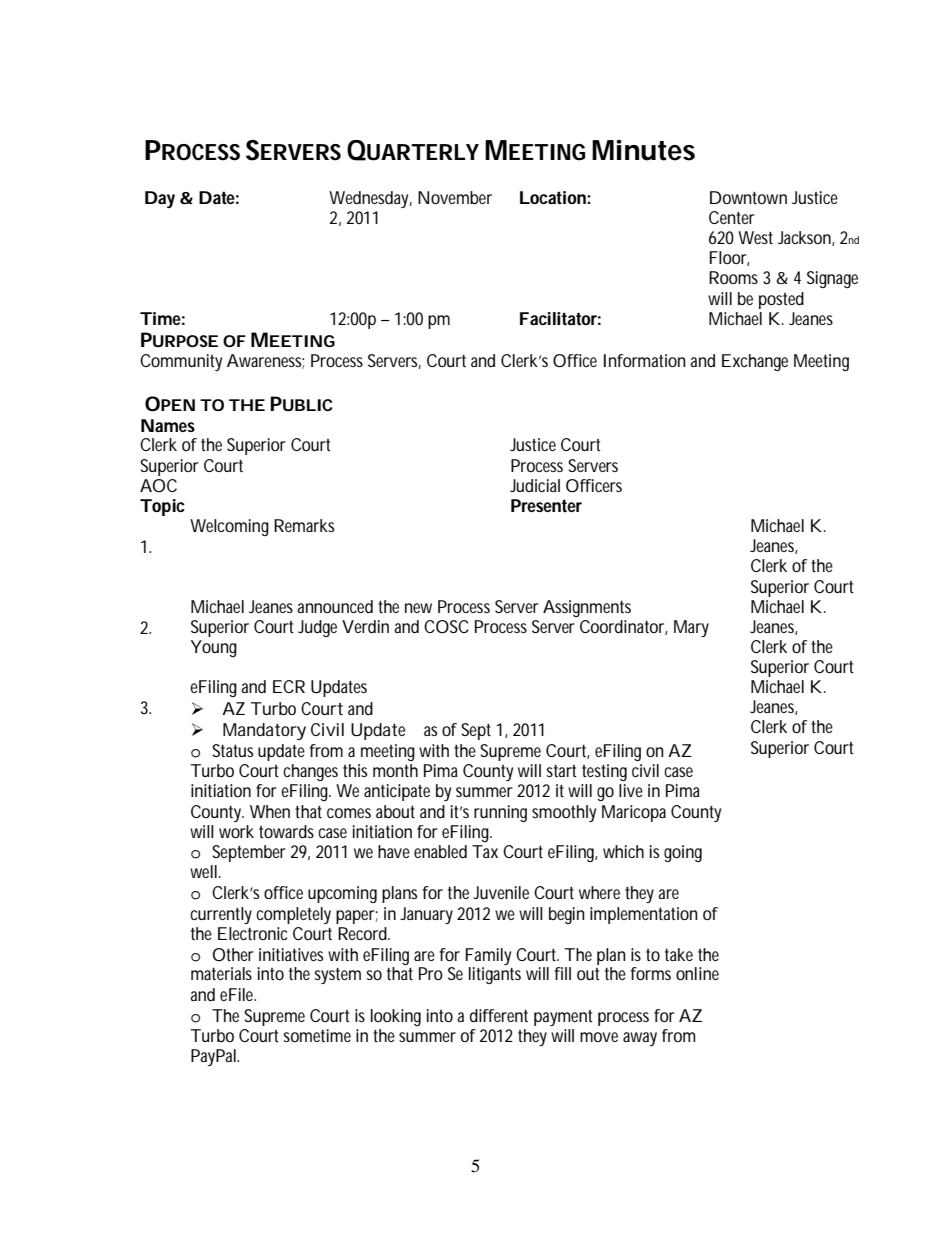 This page has height=1233, width=952. Describe the element at coordinates (265, 361) in the page. I see `Awareness` at that location.
